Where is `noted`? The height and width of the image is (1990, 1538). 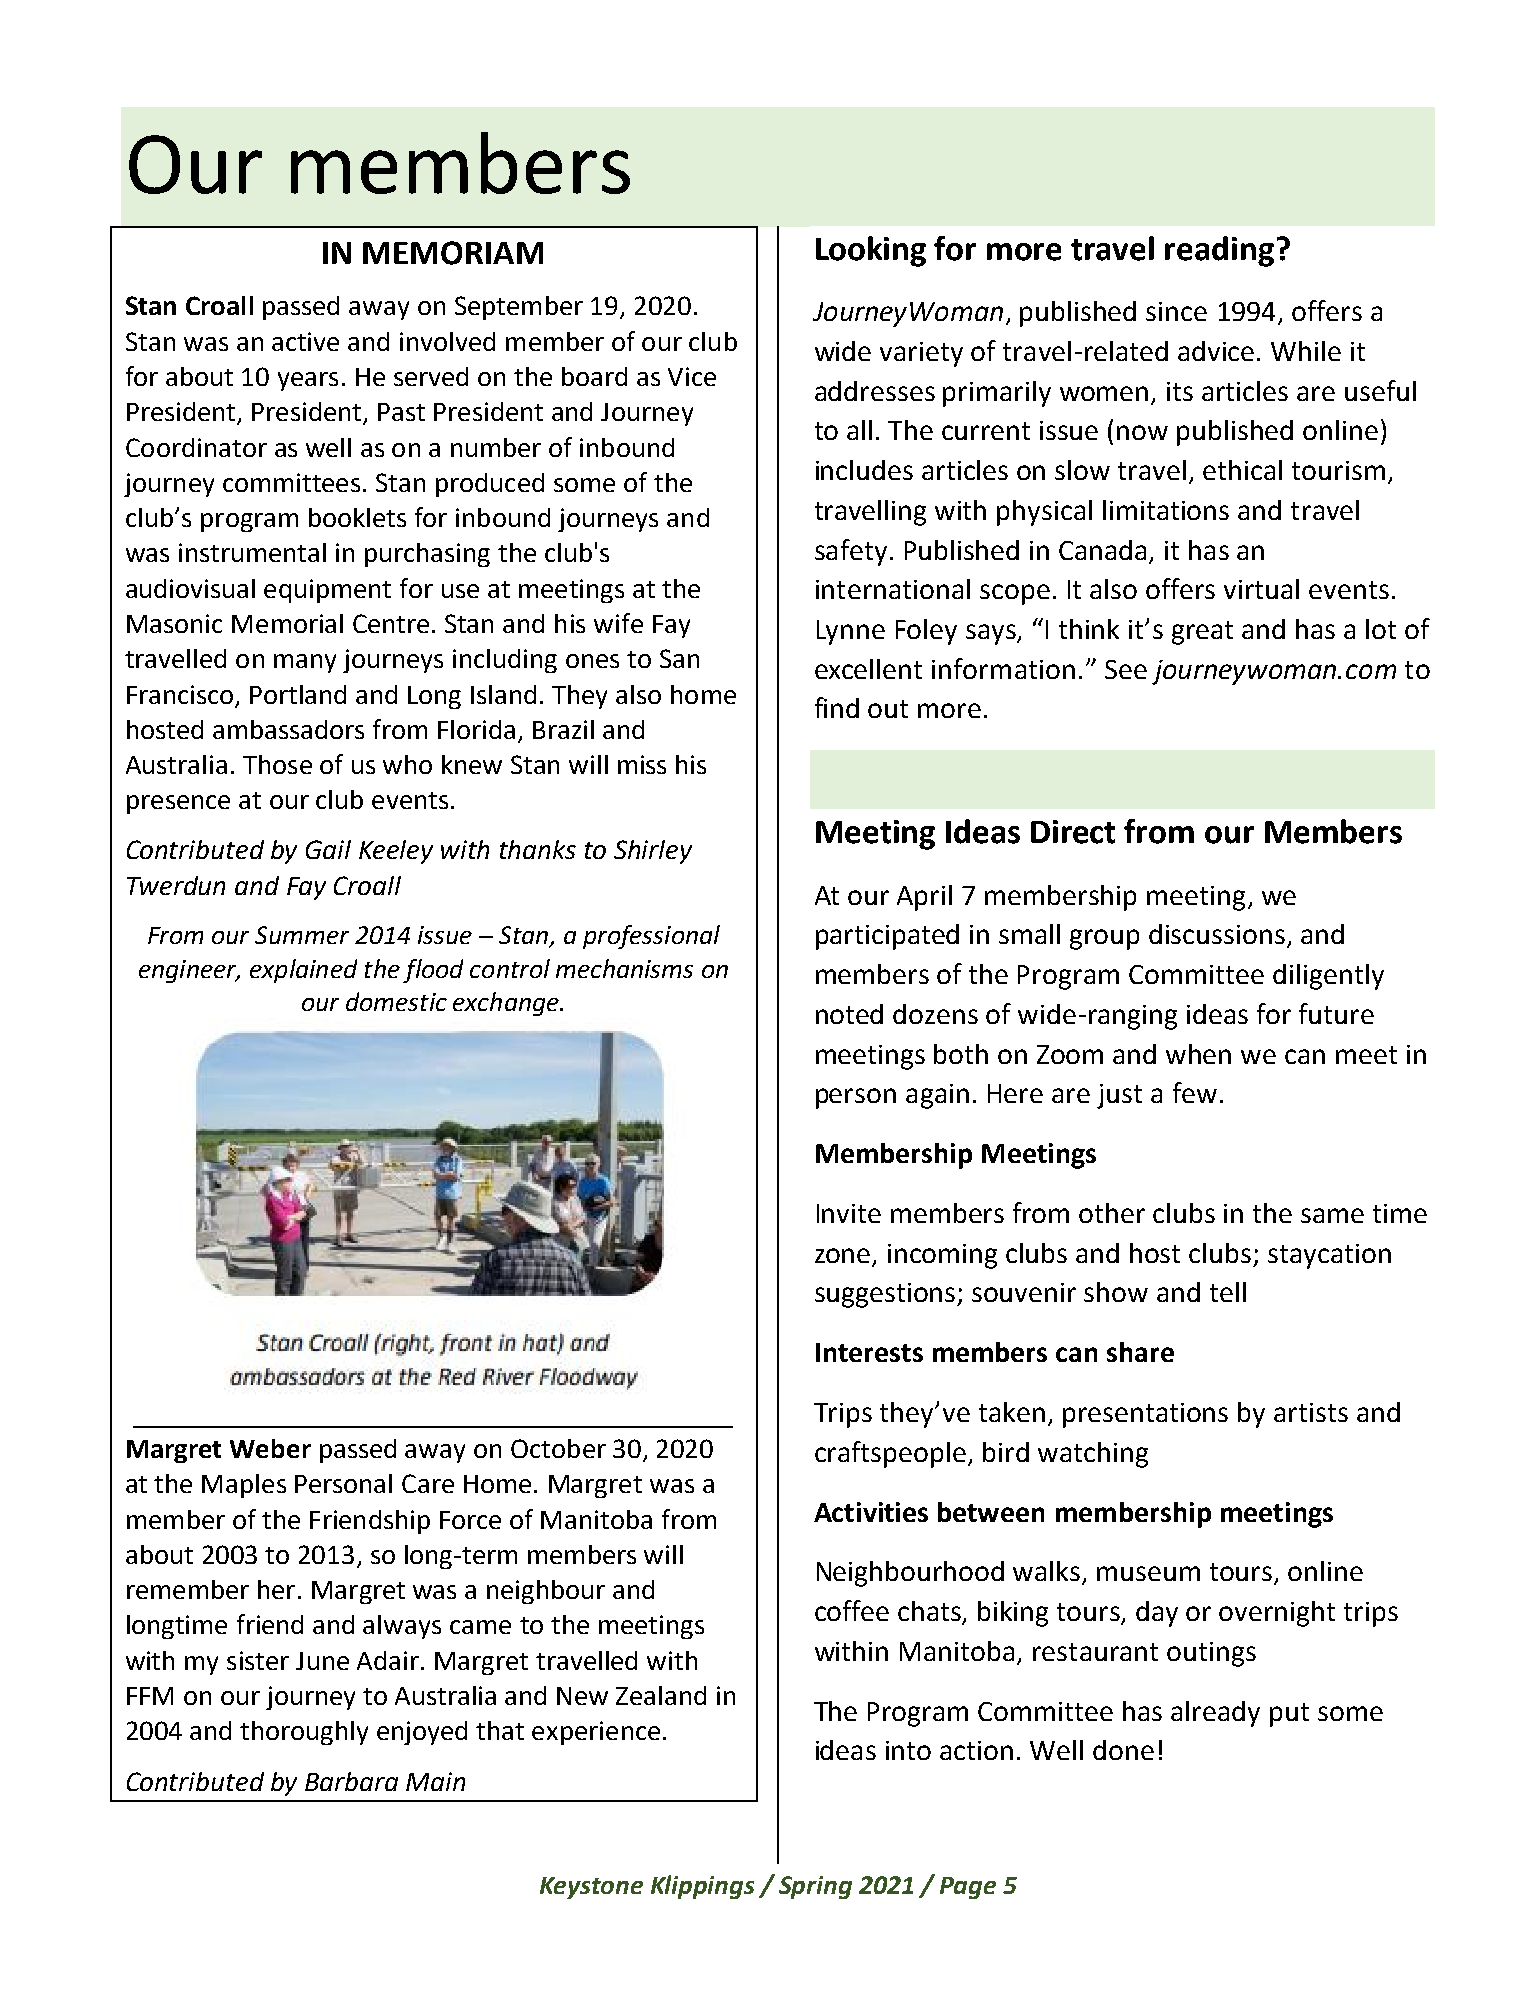
noted is located at coordinates (849, 1014).
